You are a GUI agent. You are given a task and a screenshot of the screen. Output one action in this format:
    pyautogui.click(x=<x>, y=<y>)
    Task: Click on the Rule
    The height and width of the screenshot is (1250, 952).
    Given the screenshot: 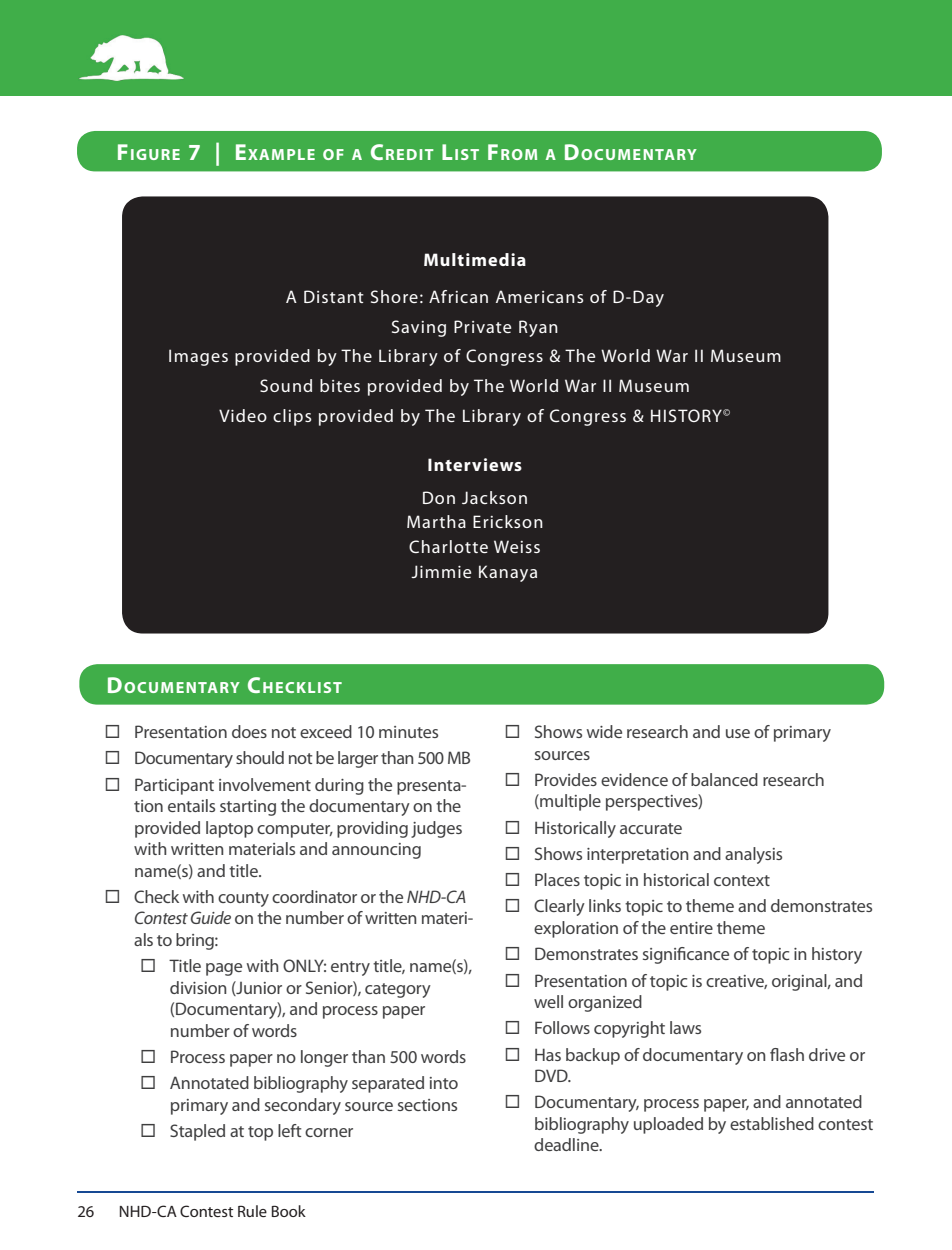 What is the action you would take?
    pyautogui.click(x=252, y=1211)
